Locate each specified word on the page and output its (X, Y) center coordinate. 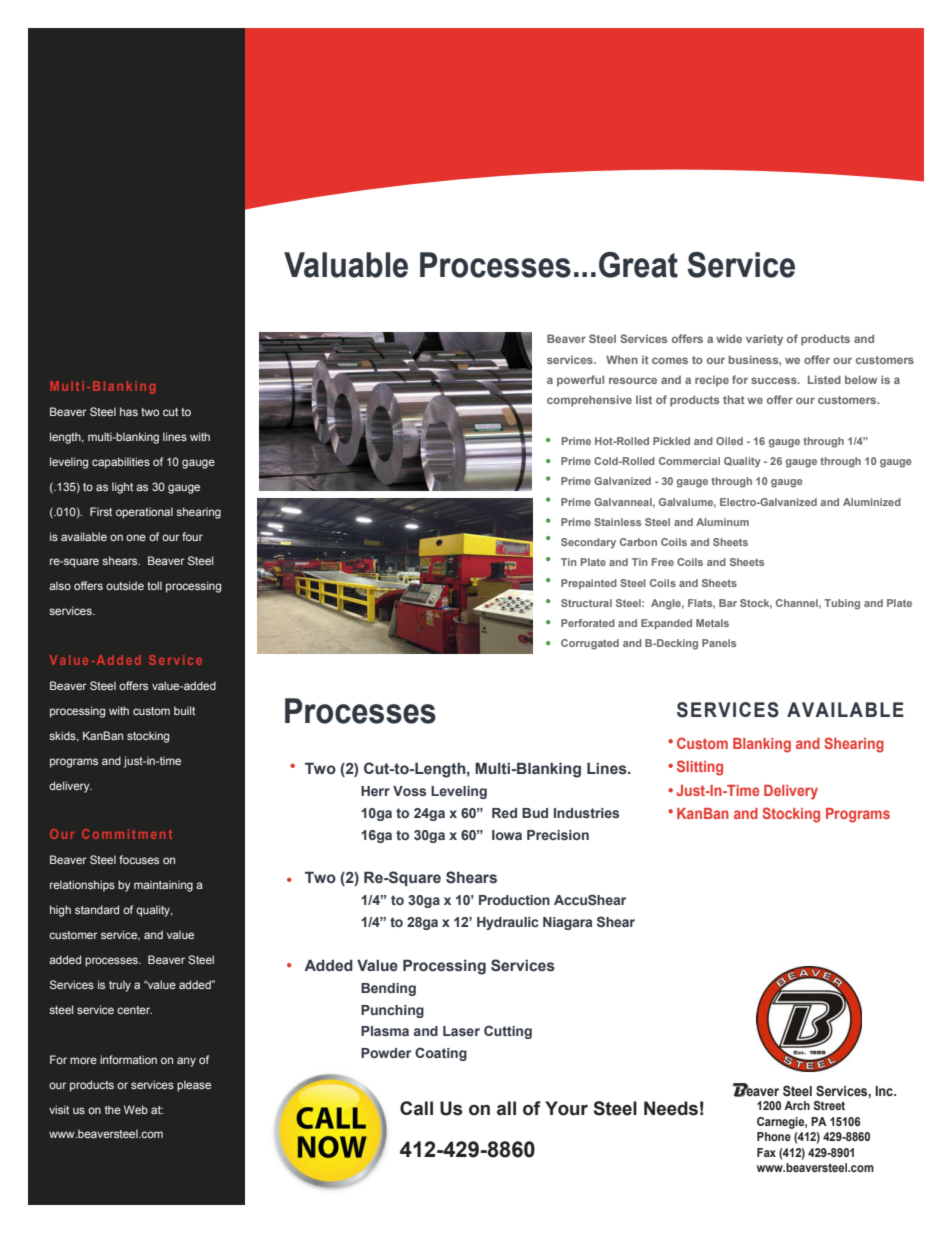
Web (136, 1109)
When (622, 359)
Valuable (346, 265)
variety (764, 340)
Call (416, 1108)
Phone (774, 1136)
